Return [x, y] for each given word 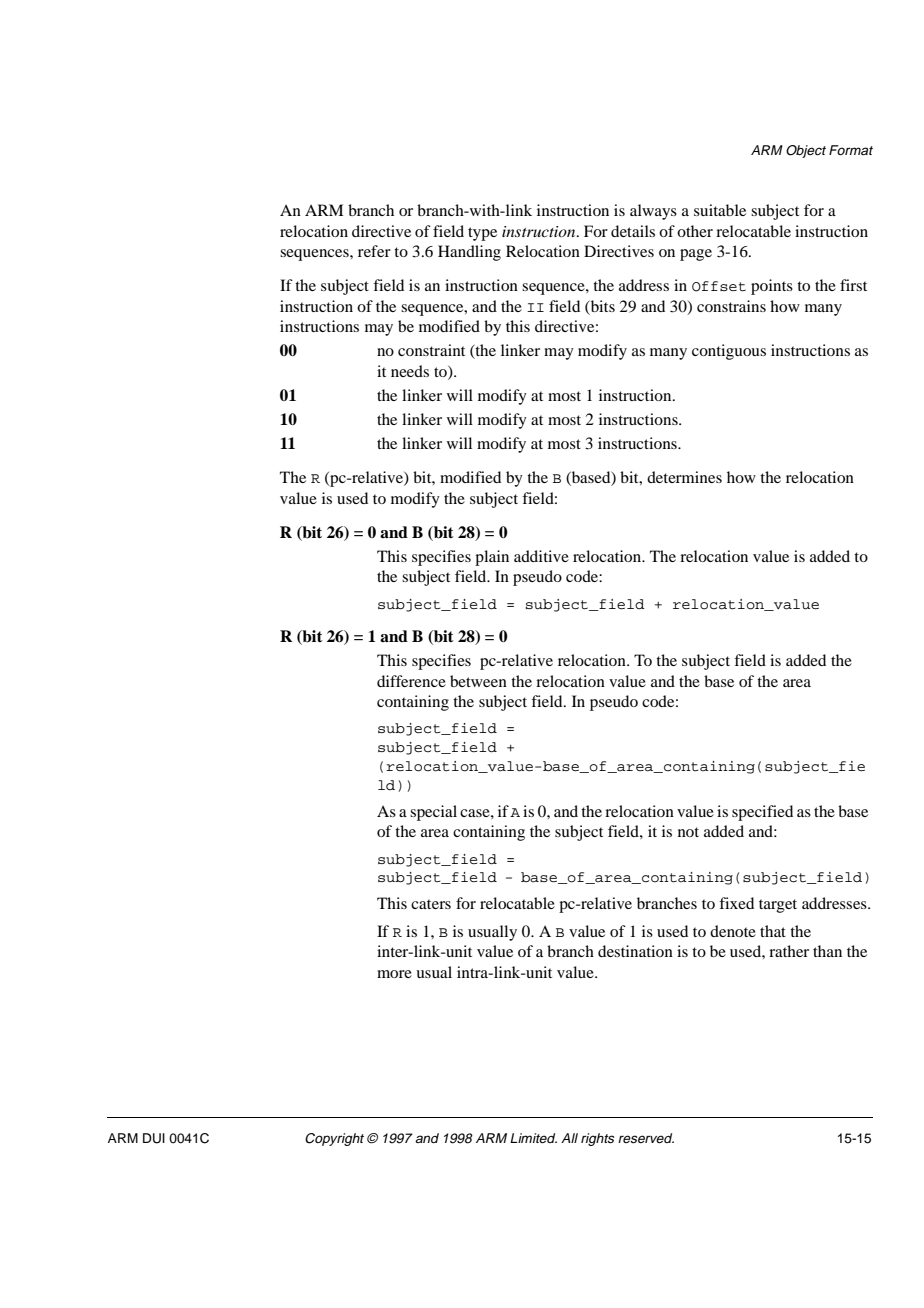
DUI [154, 1138]
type [482, 234]
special [433, 813]
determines [684, 477]
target [778, 906]
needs [410, 371]
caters [431, 904]
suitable [720, 210]
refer [374, 251]
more [394, 974]
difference [411, 681]
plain [492, 558]
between [478, 681]
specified [762, 813]
